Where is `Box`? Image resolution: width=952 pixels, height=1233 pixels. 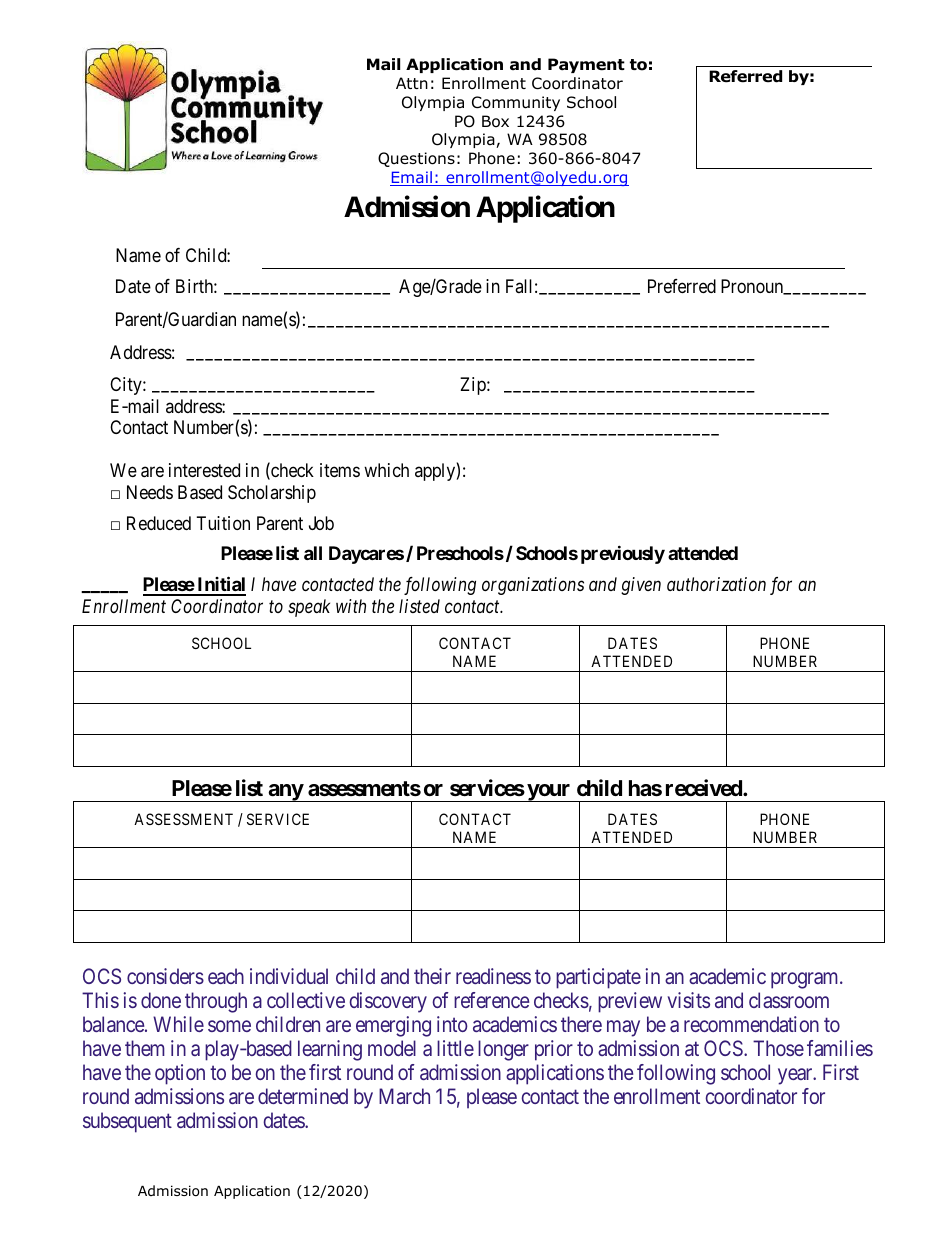
Box is located at coordinates (495, 121).
